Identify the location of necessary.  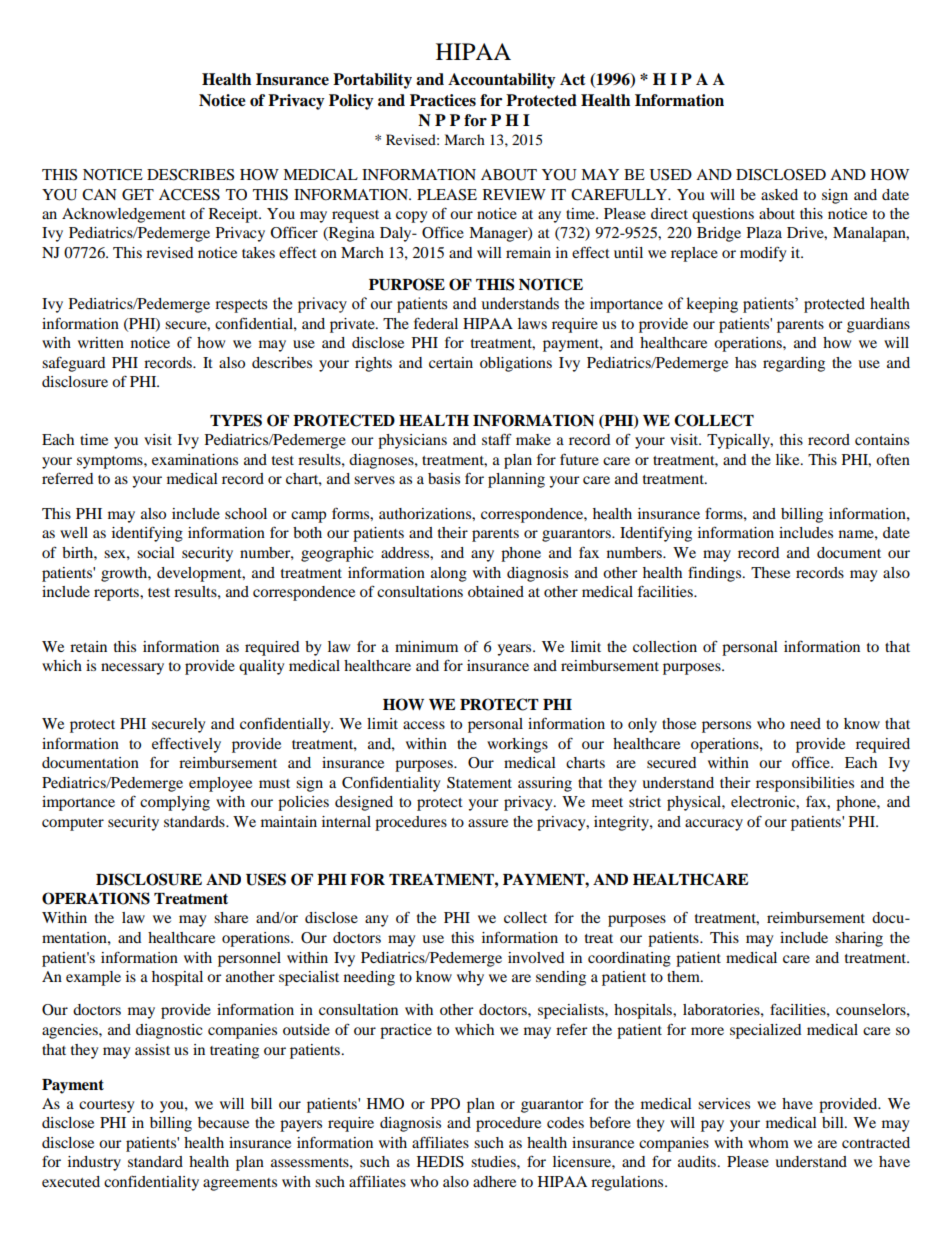
(132, 669).
